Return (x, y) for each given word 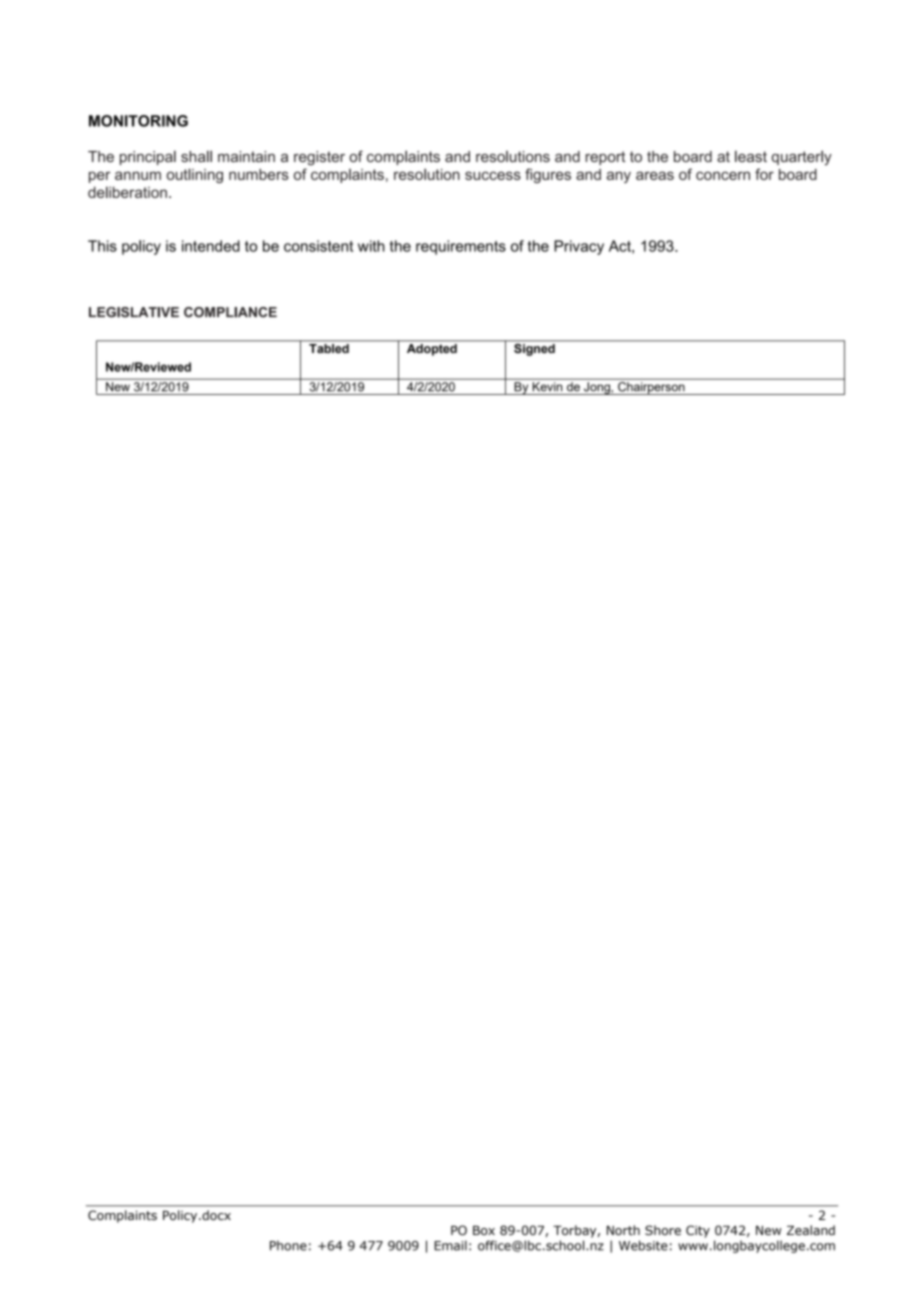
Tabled (329, 348)
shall (196, 156)
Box (484, 1230)
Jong (597, 388)
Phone (288, 1245)
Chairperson (651, 388)
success (493, 175)
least (751, 156)
